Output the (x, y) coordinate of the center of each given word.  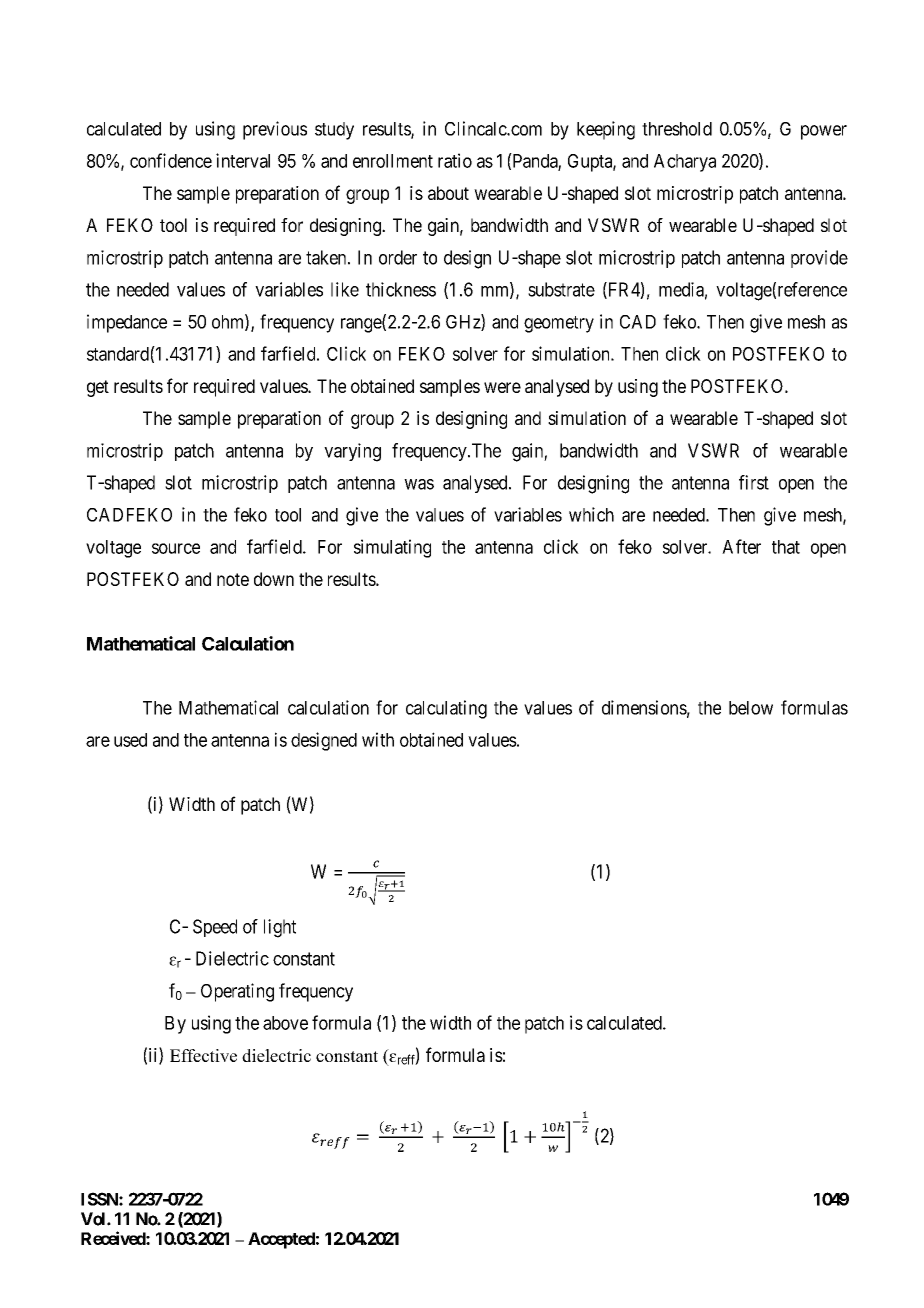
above (285, 1023)
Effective (203, 1055)
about (448, 193)
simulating (392, 548)
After (741, 546)
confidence (171, 160)
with (378, 739)
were (502, 387)
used (130, 740)
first (754, 482)
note (233, 579)
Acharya (685, 163)
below (751, 708)
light (280, 928)
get (98, 388)
